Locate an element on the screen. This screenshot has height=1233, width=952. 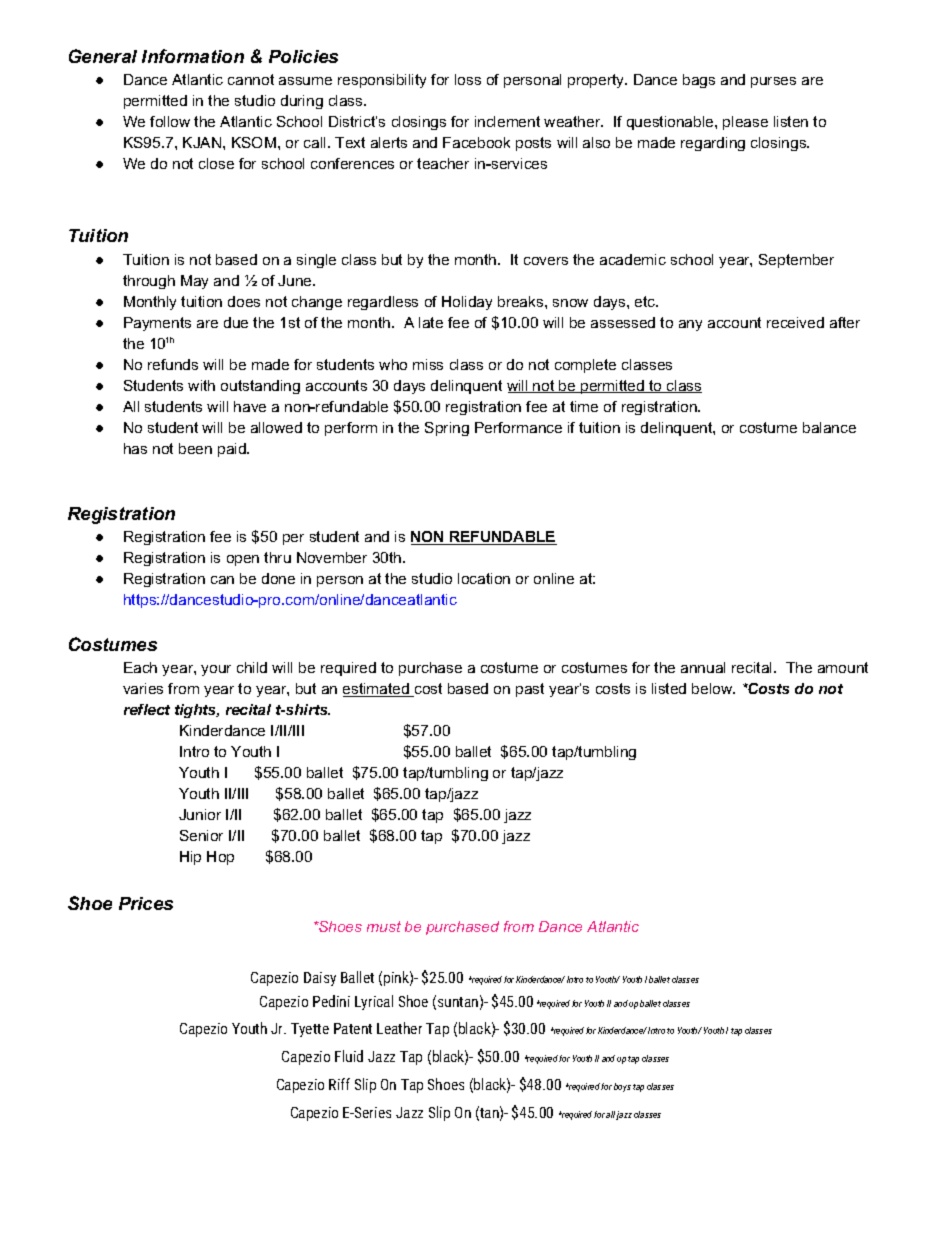
Spring is located at coordinates (447, 429).
